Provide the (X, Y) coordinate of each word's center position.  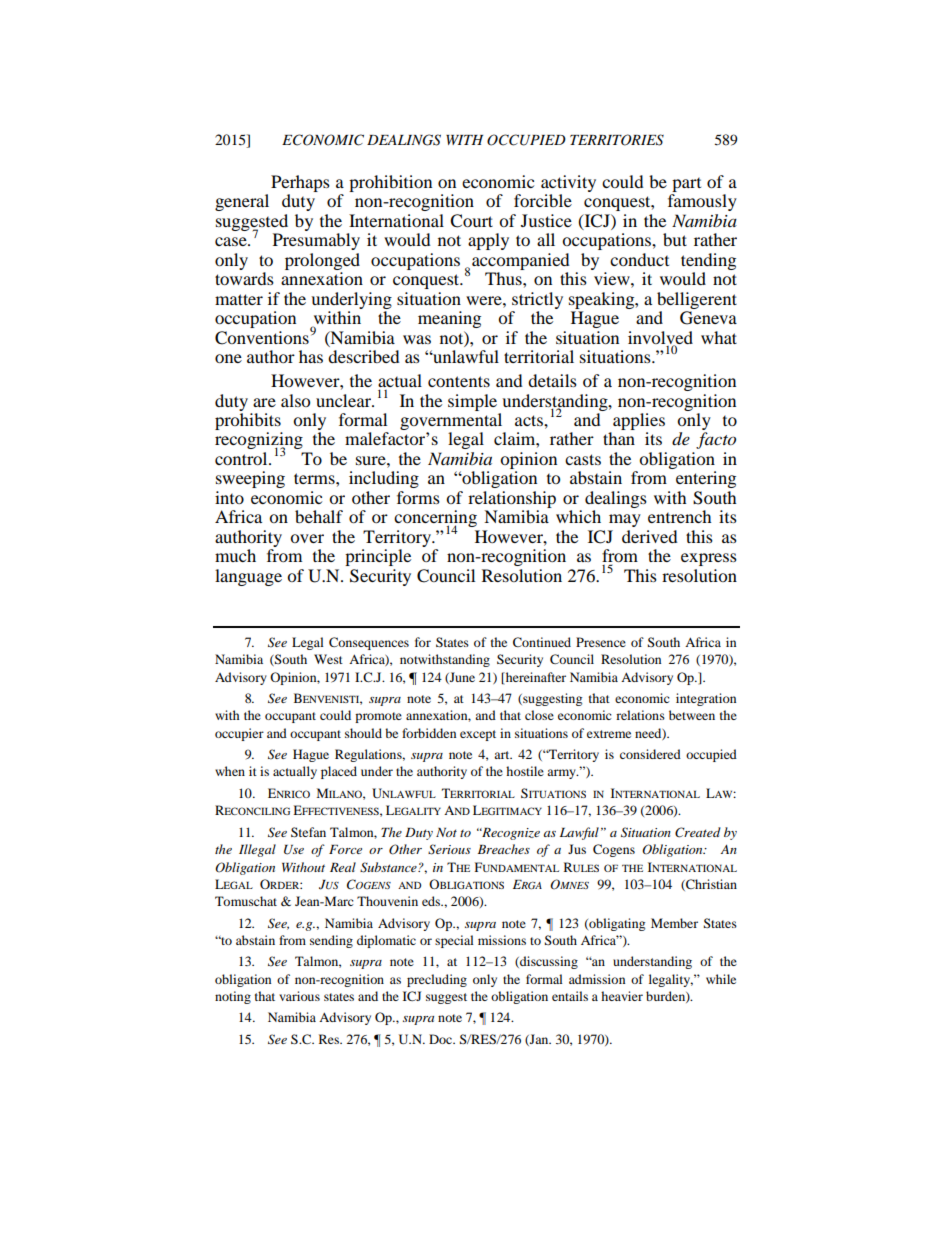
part (686, 185)
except (478, 735)
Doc (442, 1039)
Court (471, 221)
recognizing (259, 442)
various (299, 996)
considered (650, 754)
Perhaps (300, 183)
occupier (239, 734)
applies (639, 421)
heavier (622, 996)
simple (472, 402)
